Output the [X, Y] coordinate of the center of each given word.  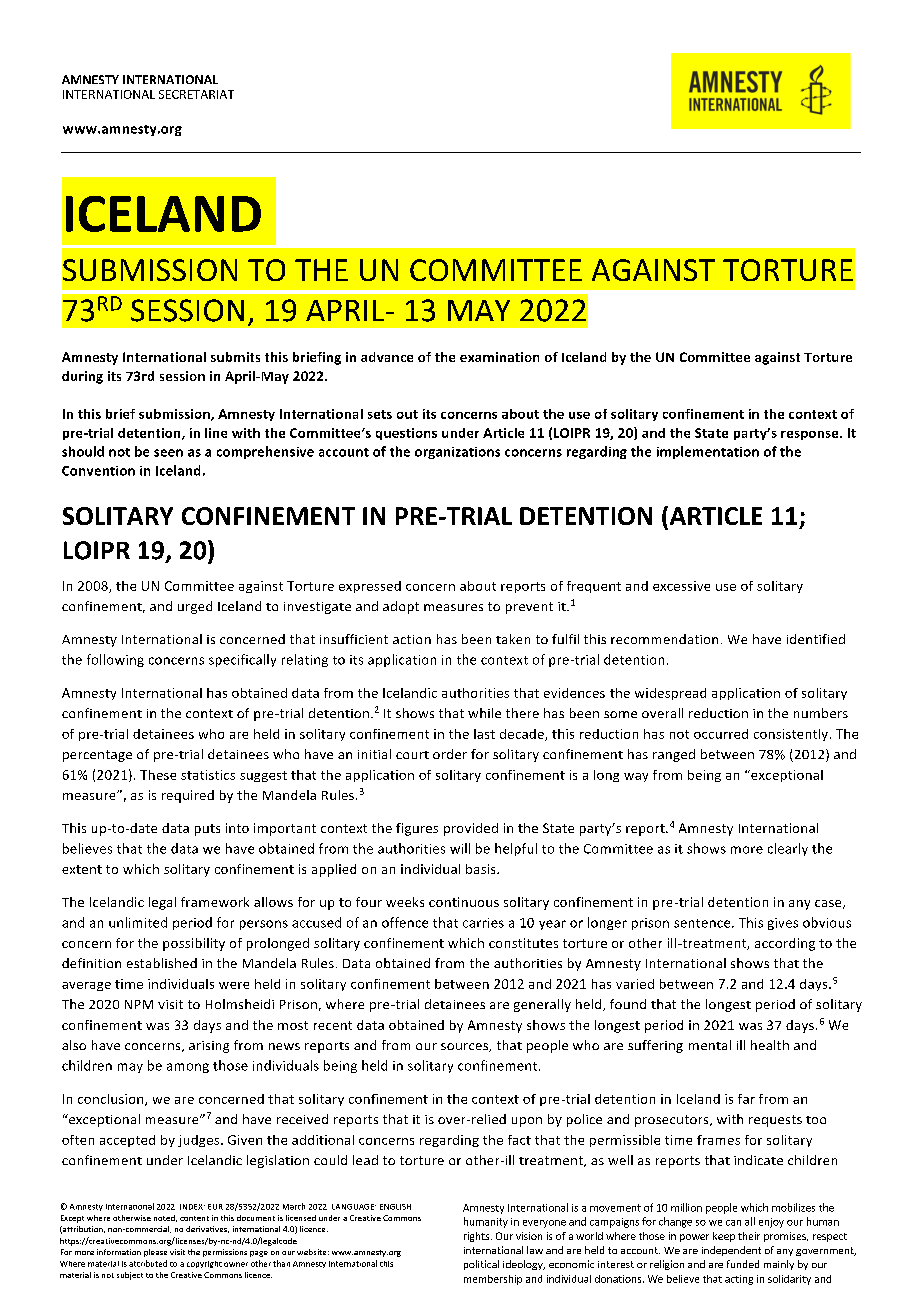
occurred [721, 734]
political [481, 1265]
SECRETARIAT [196, 94]
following [115, 660]
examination [499, 357]
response [811, 435]
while [484, 713]
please [155, 1253]
